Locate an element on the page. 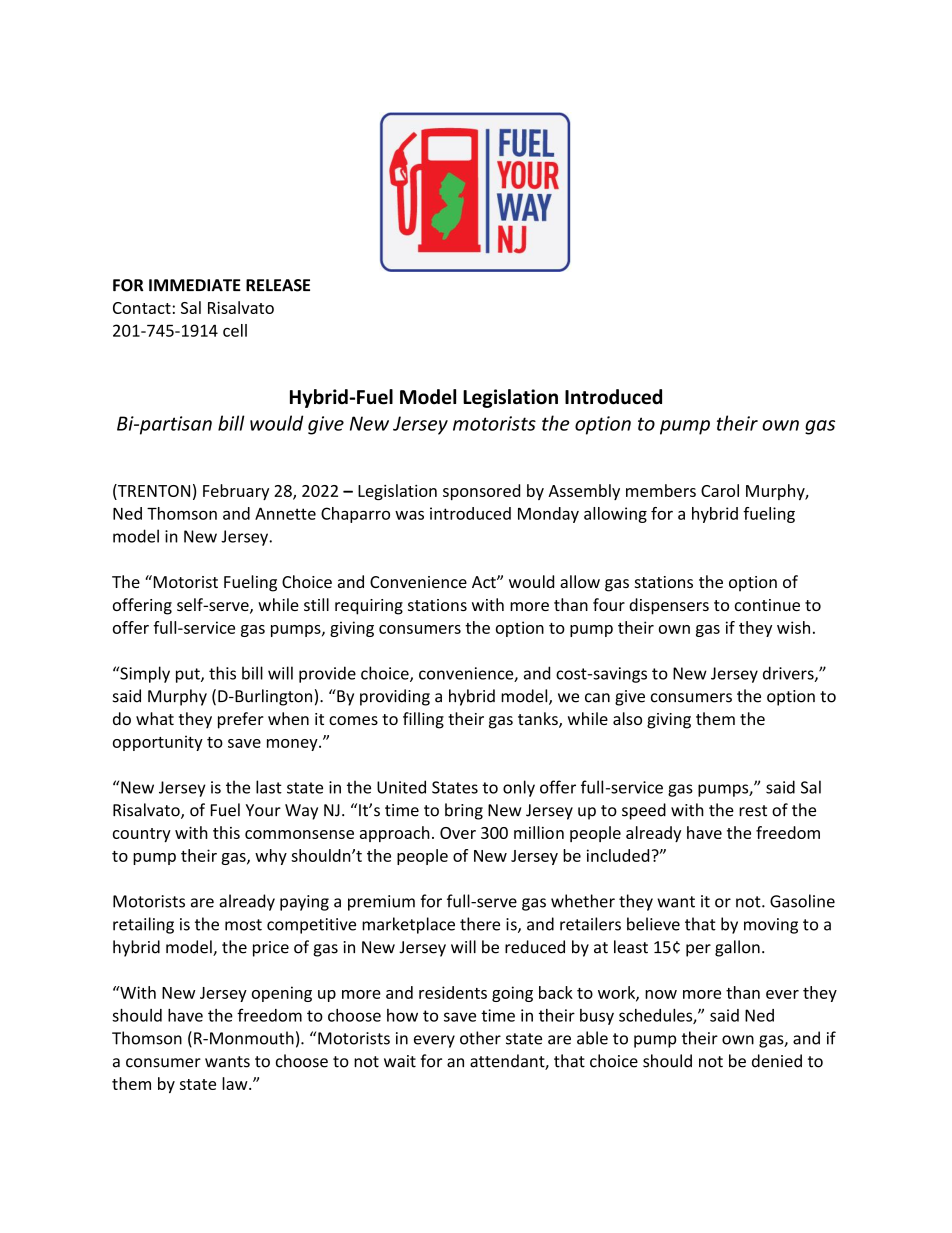 Image resolution: width=952 pixels, height=1233 pixels. cell is located at coordinates (235, 330).
